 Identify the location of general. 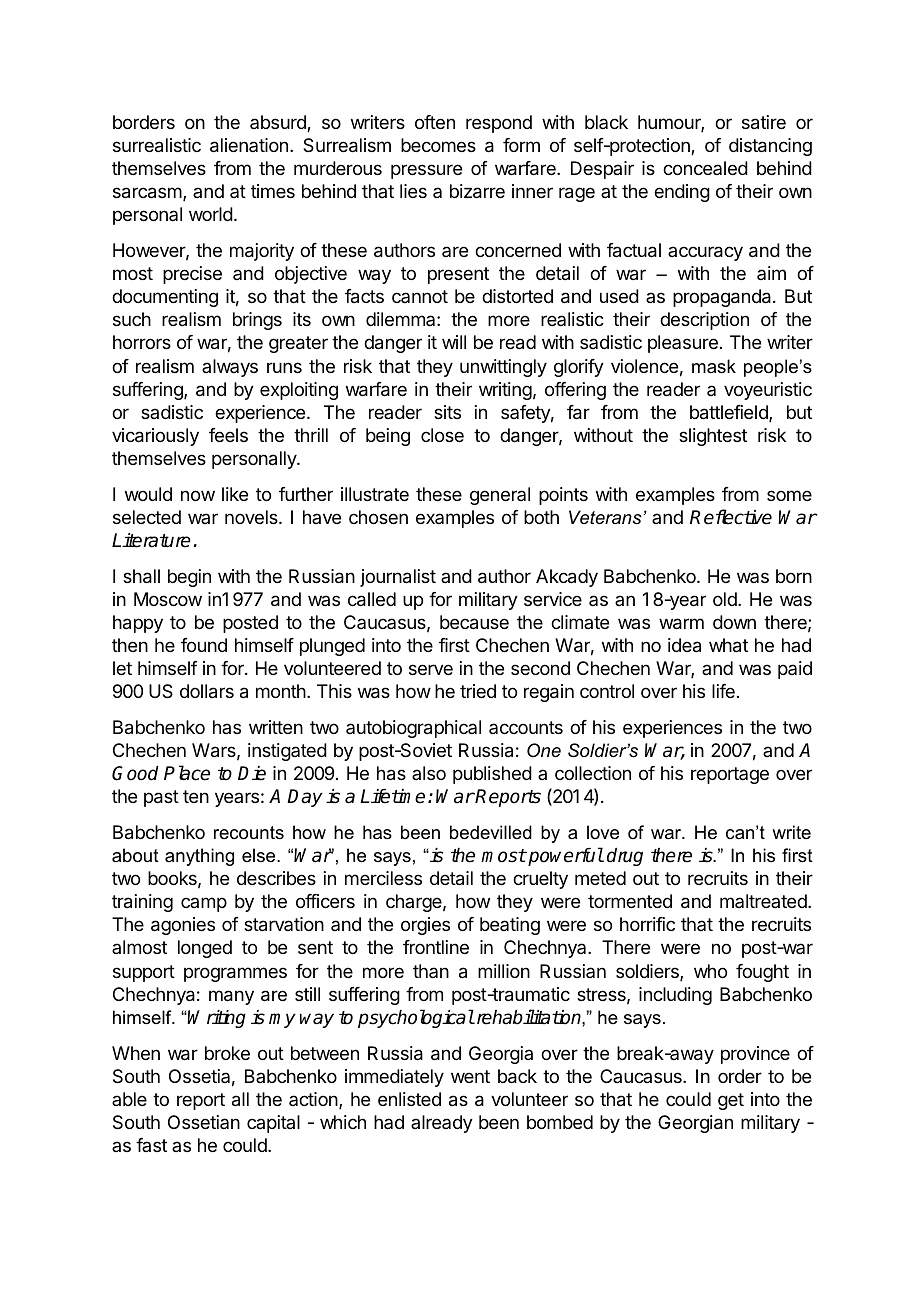
(500, 496).
